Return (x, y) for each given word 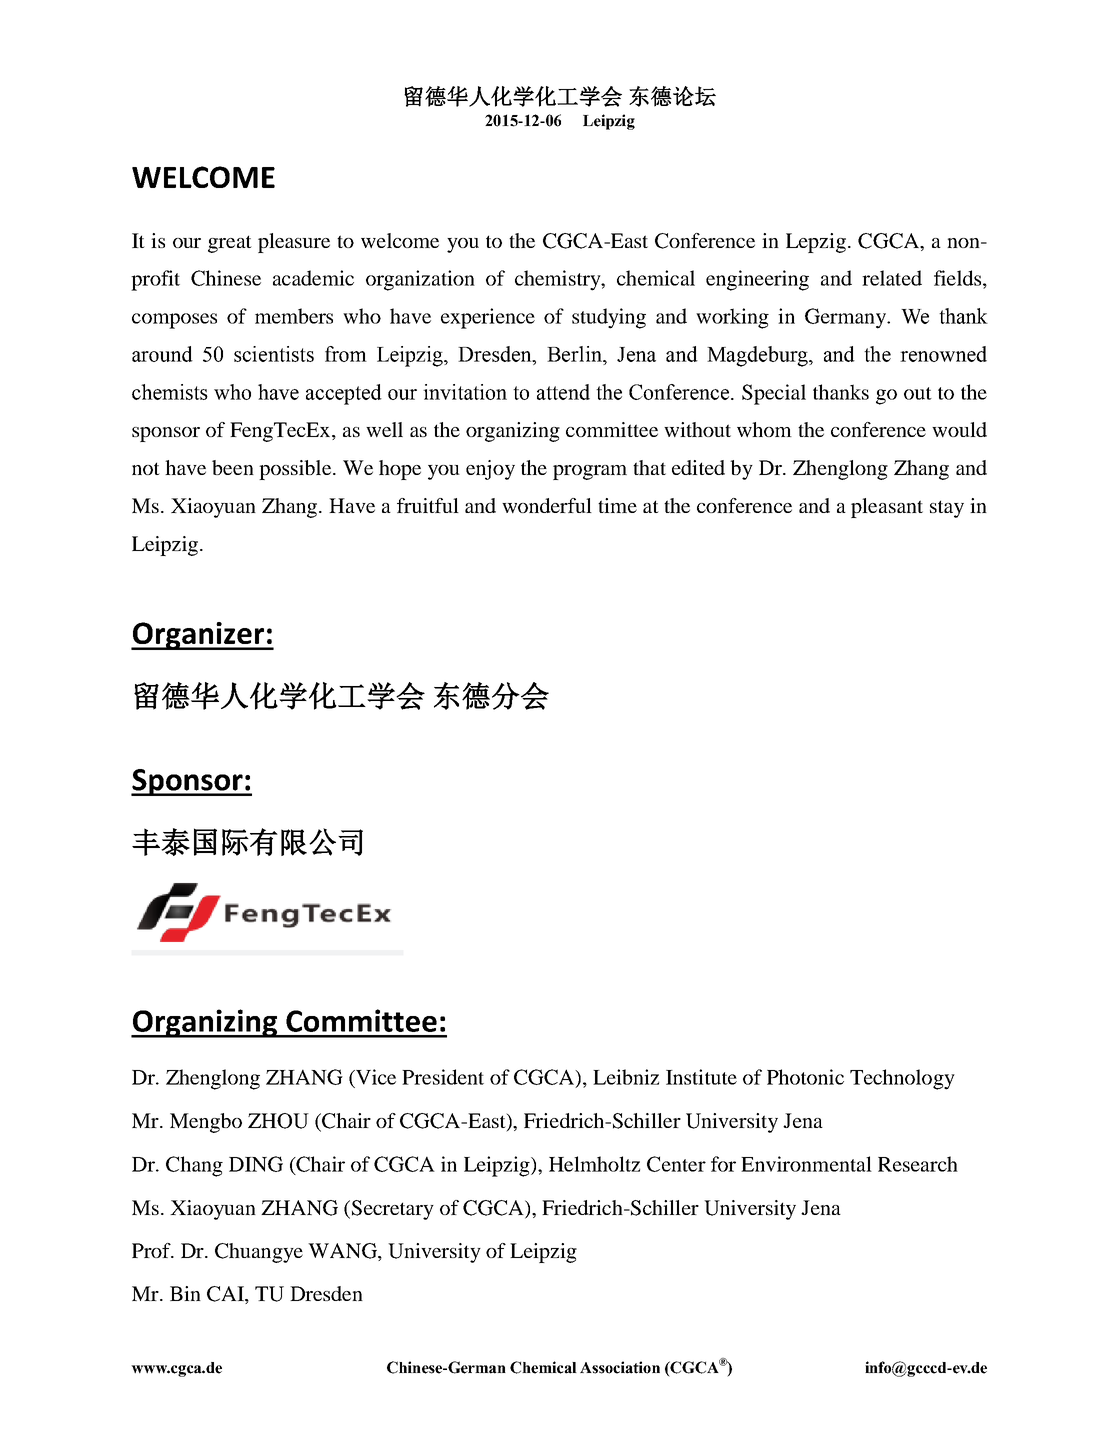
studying (609, 318)
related (892, 278)
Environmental (806, 1164)
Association (620, 1367)
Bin (185, 1293)
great (230, 244)
